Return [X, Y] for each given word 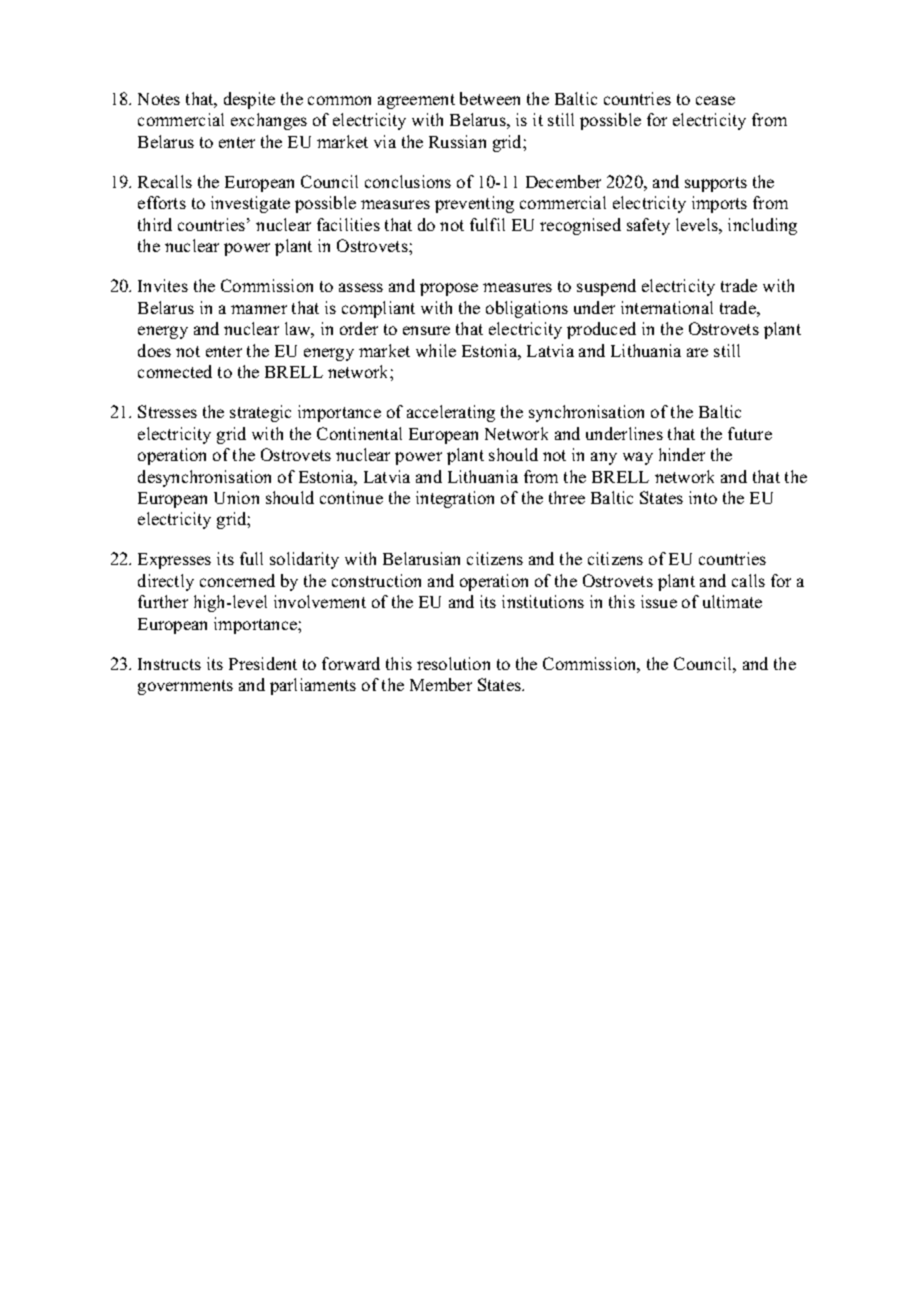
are [697, 352]
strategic [260, 413]
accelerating [451, 413]
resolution [453, 663]
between [490, 98]
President [263, 663]
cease [715, 100]
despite [249, 100]
